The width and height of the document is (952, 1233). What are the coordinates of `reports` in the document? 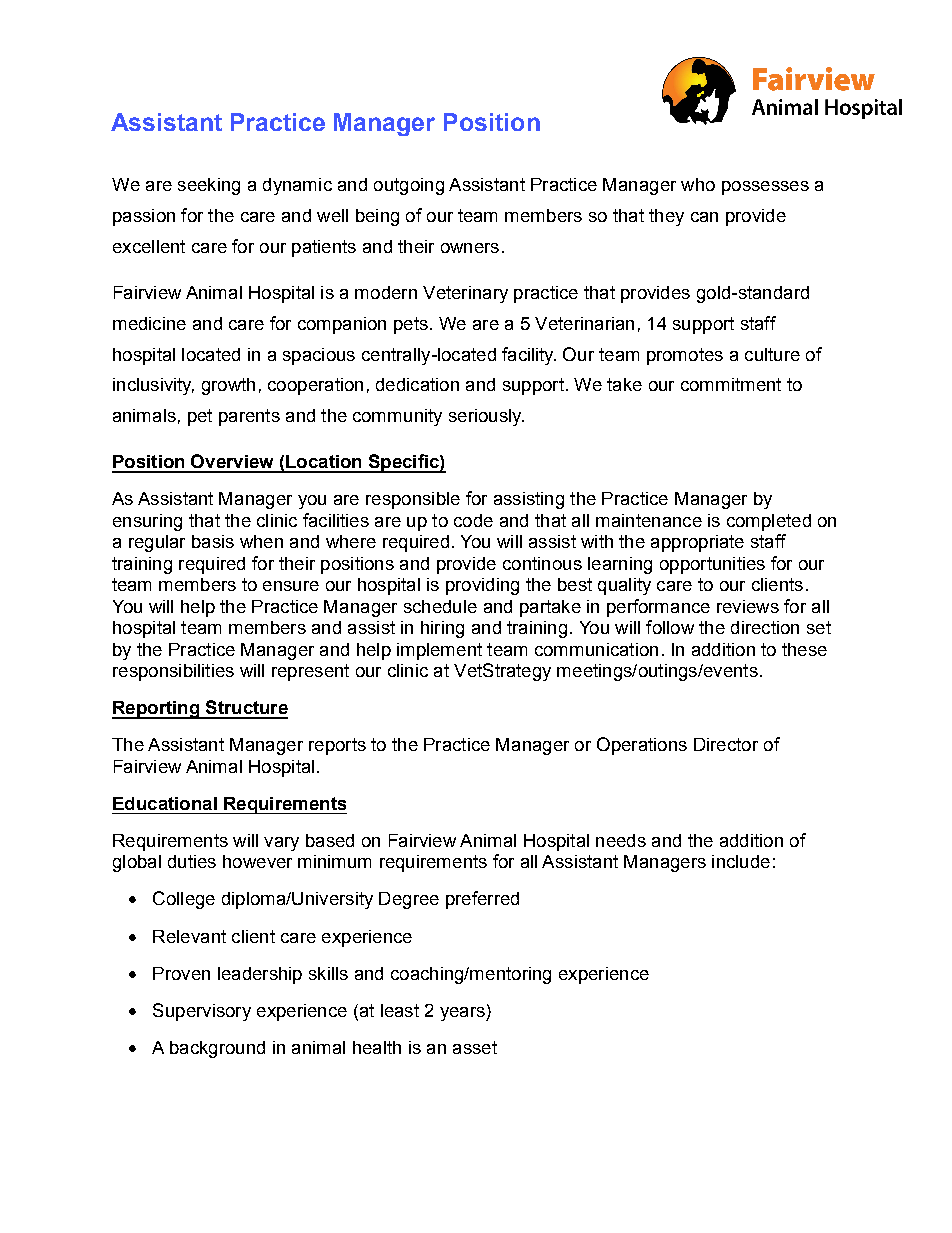 It's located at (337, 746).
